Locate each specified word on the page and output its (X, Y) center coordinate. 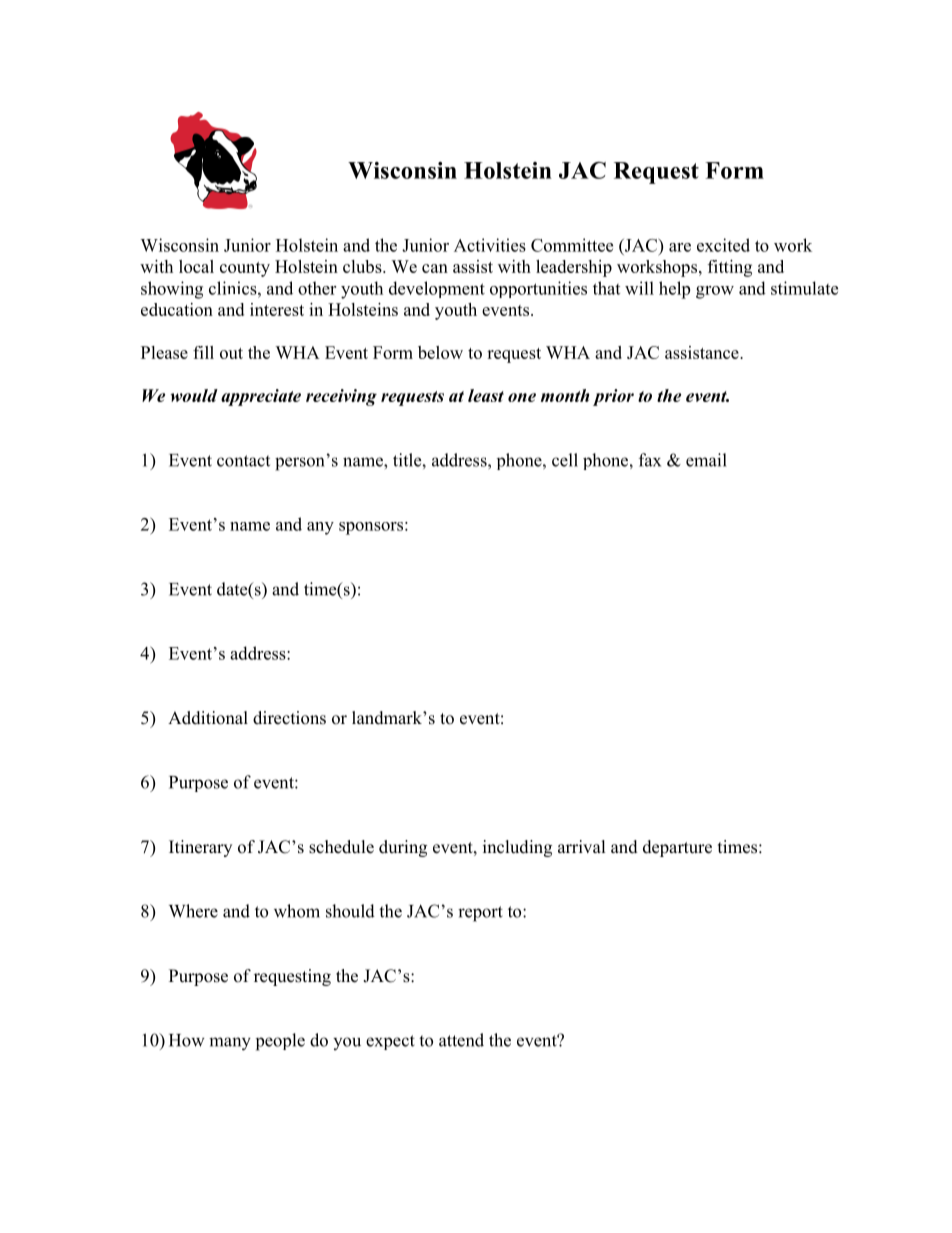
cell (565, 460)
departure (677, 848)
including (517, 848)
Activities (490, 245)
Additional (208, 718)
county (245, 269)
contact (243, 461)
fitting (730, 268)
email (706, 460)
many (230, 1044)
